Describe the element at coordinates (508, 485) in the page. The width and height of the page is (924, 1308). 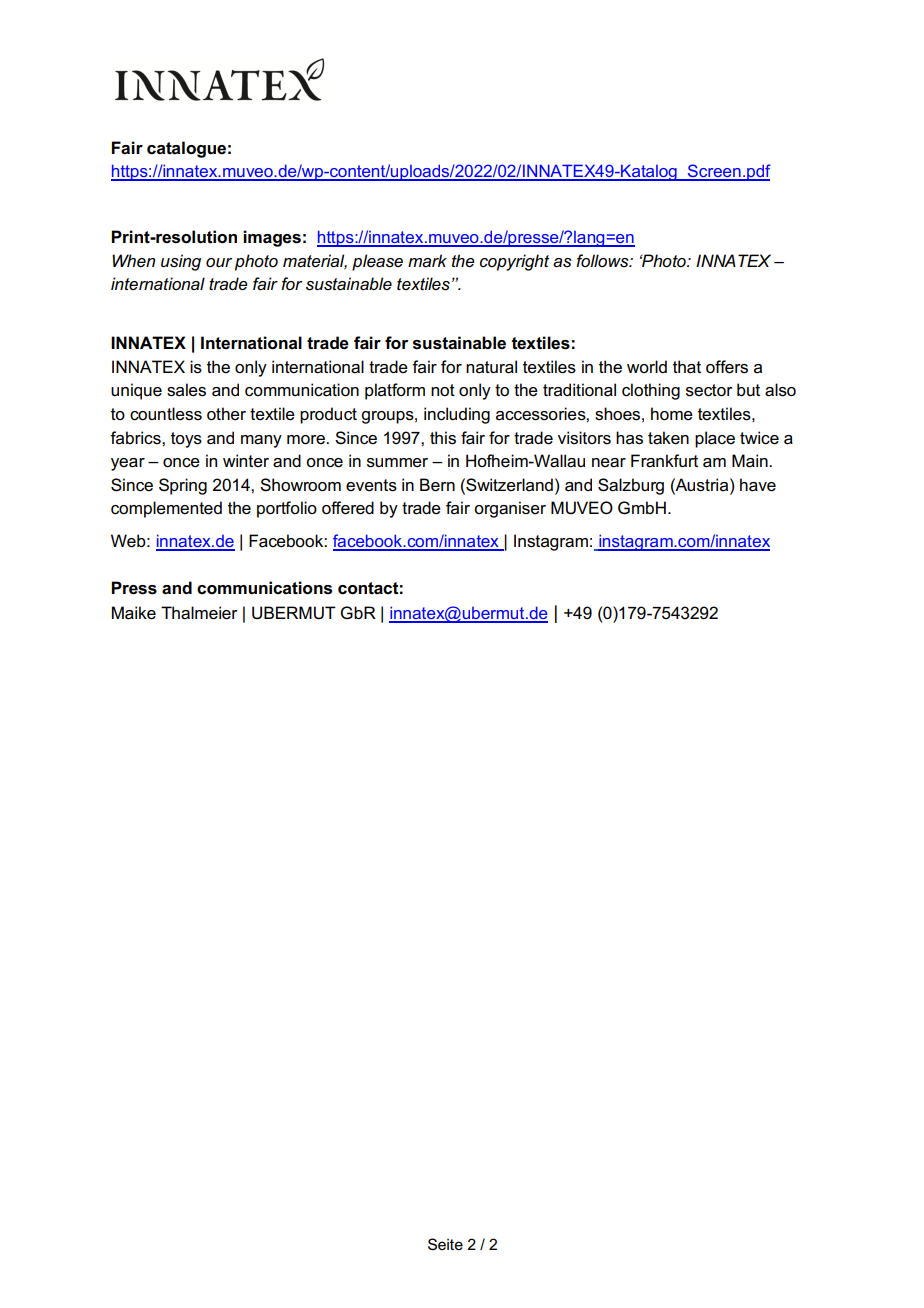
I see `Switzerland` at that location.
